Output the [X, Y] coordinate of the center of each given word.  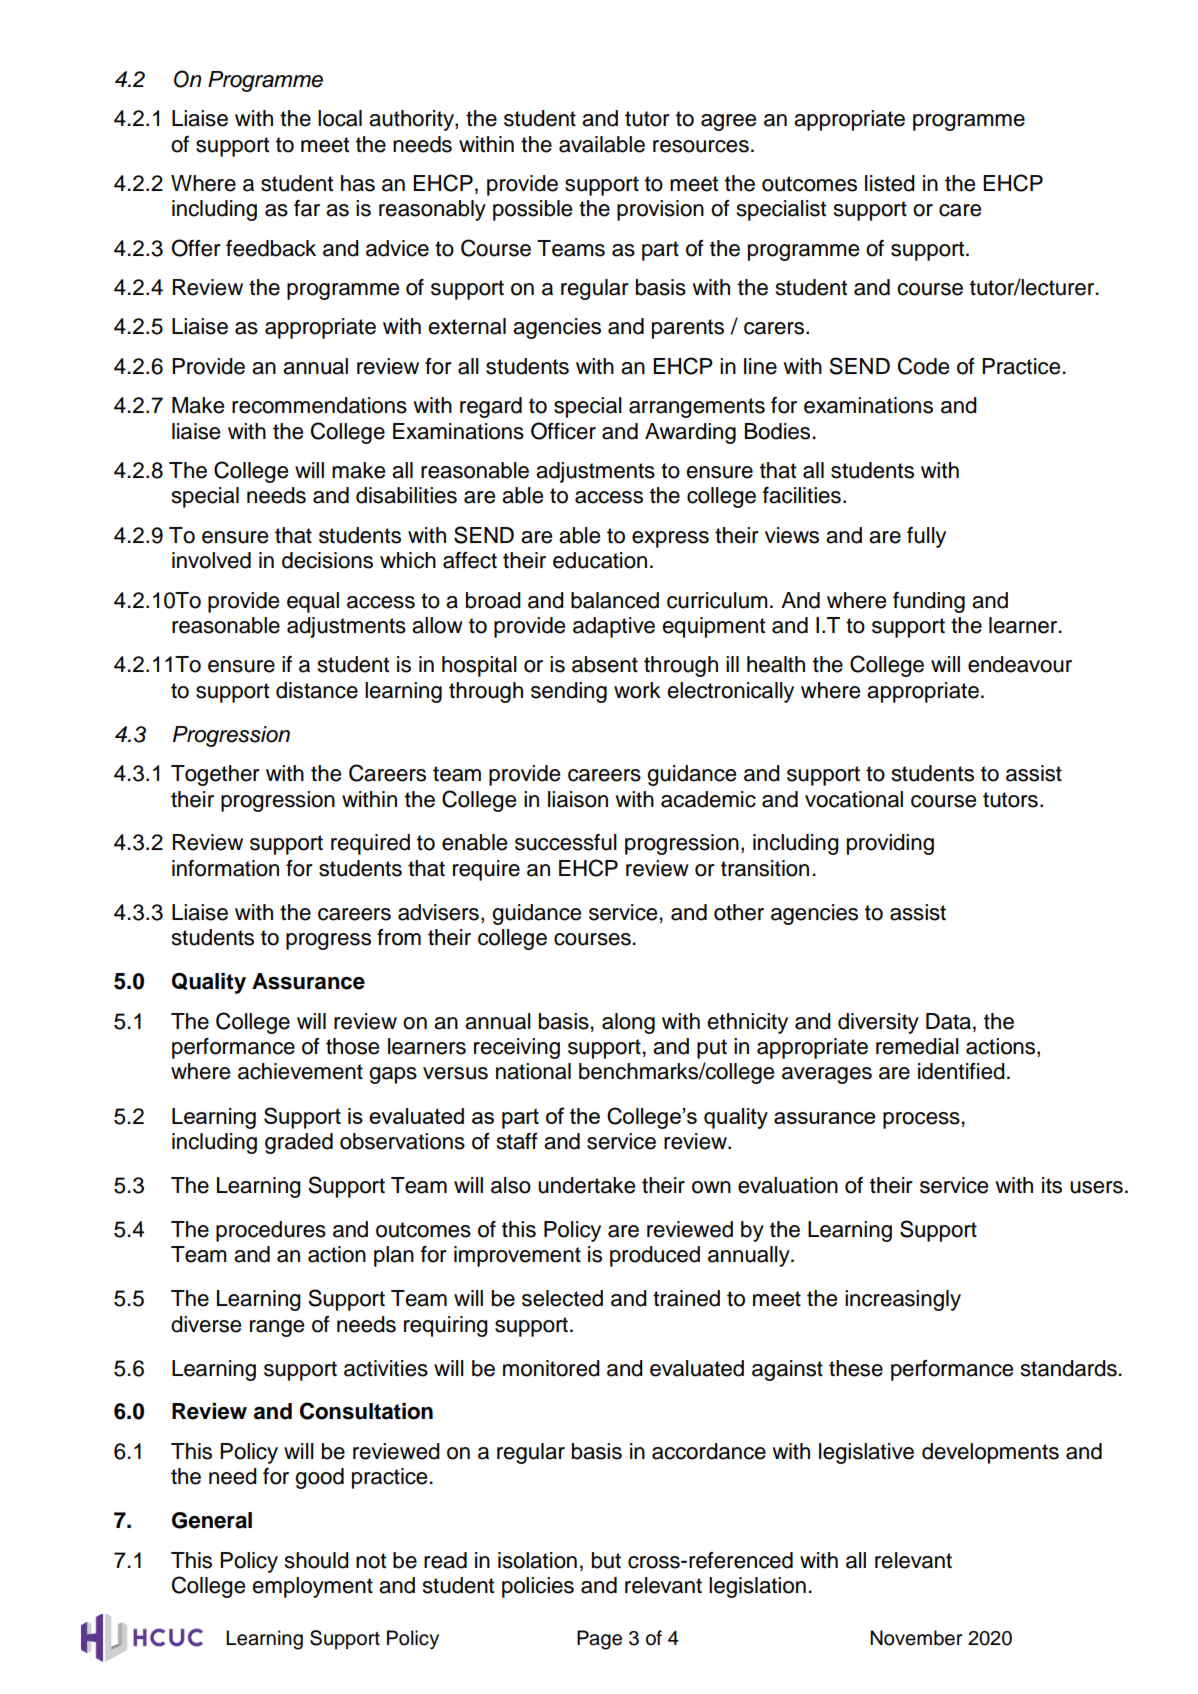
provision [660, 210]
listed [890, 183]
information [225, 868]
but [606, 1560]
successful [566, 842]
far [307, 208]
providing [890, 844]
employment [312, 1587]
